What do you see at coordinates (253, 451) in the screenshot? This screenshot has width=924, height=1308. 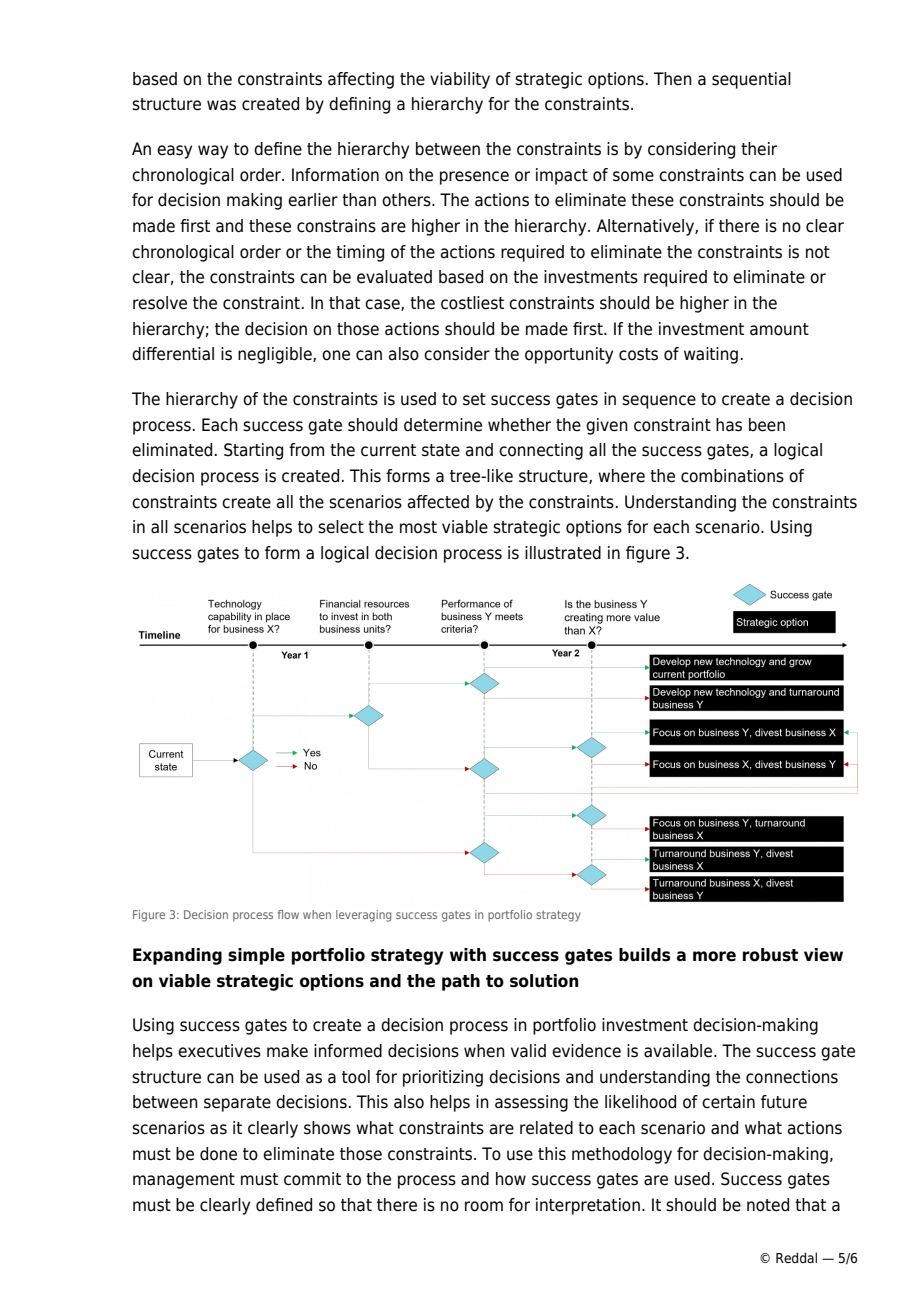 I see `Starting` at bounding box center [253, 451].
